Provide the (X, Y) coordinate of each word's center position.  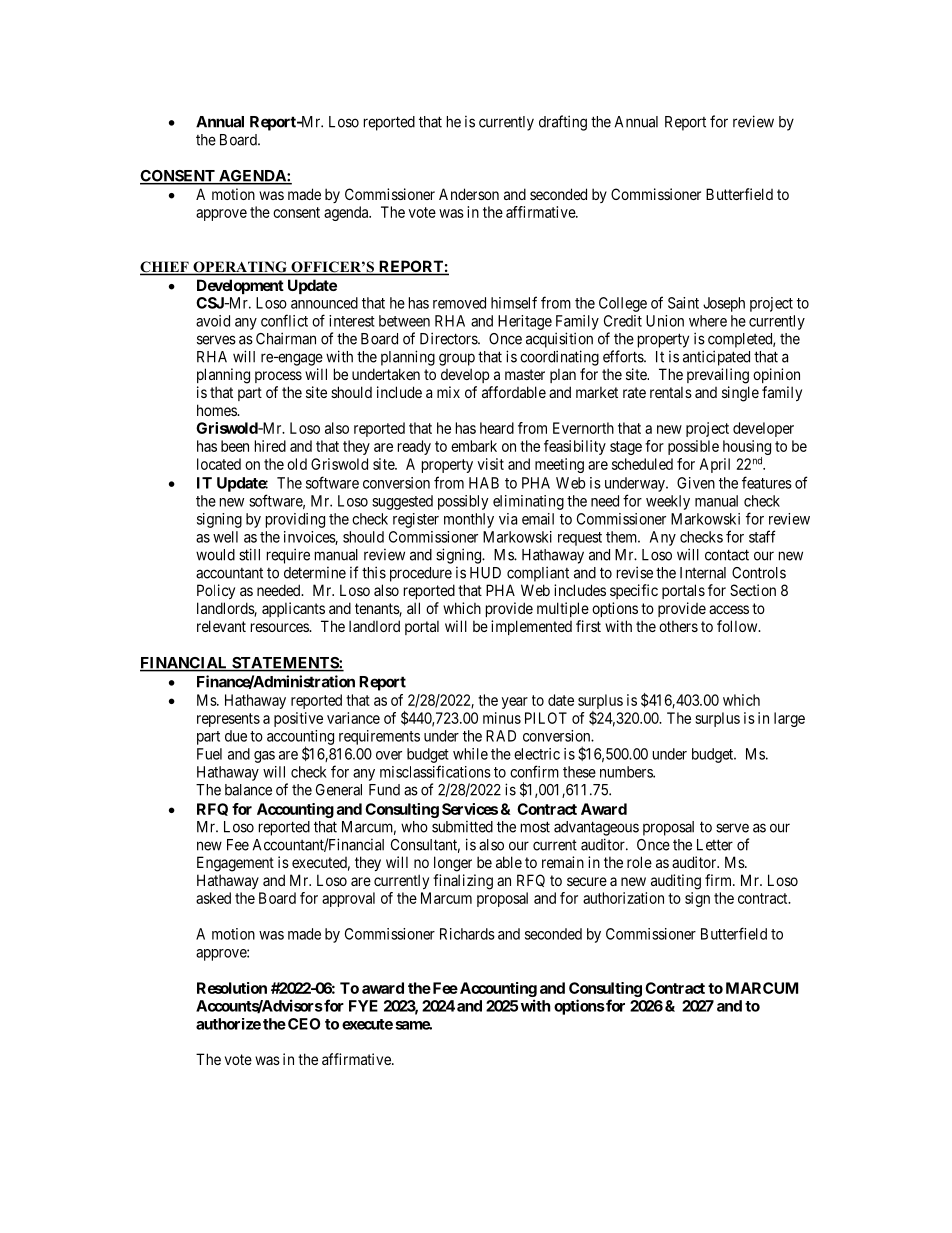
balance (248, 790)
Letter (715, 845)
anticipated (716, 358)
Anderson (469, 194)
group (457, 359)
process (278, 377)
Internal (703, 573)
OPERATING (240, 268)
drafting (563, 123)
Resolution (232, 988)
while (470, 754)
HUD (485, 573)
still (249, 554)
